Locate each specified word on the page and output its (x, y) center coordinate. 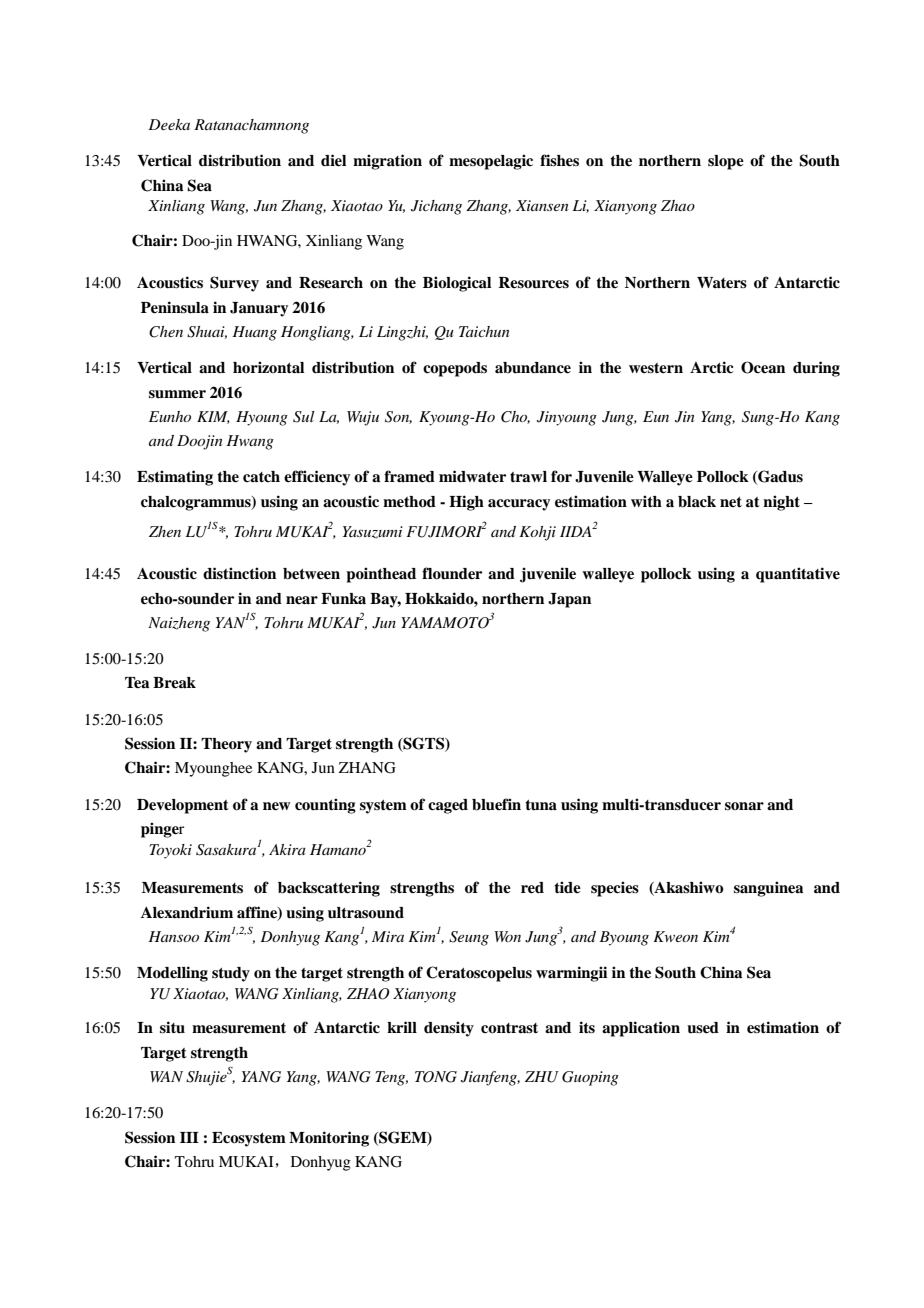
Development (183, 806)
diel (333, 160)
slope (726, 162)
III (189, 1137)
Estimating (175, 478)
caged (448, 806)
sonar (744, 806)
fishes (559, 160)
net (731, 502)
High (466, 503)
